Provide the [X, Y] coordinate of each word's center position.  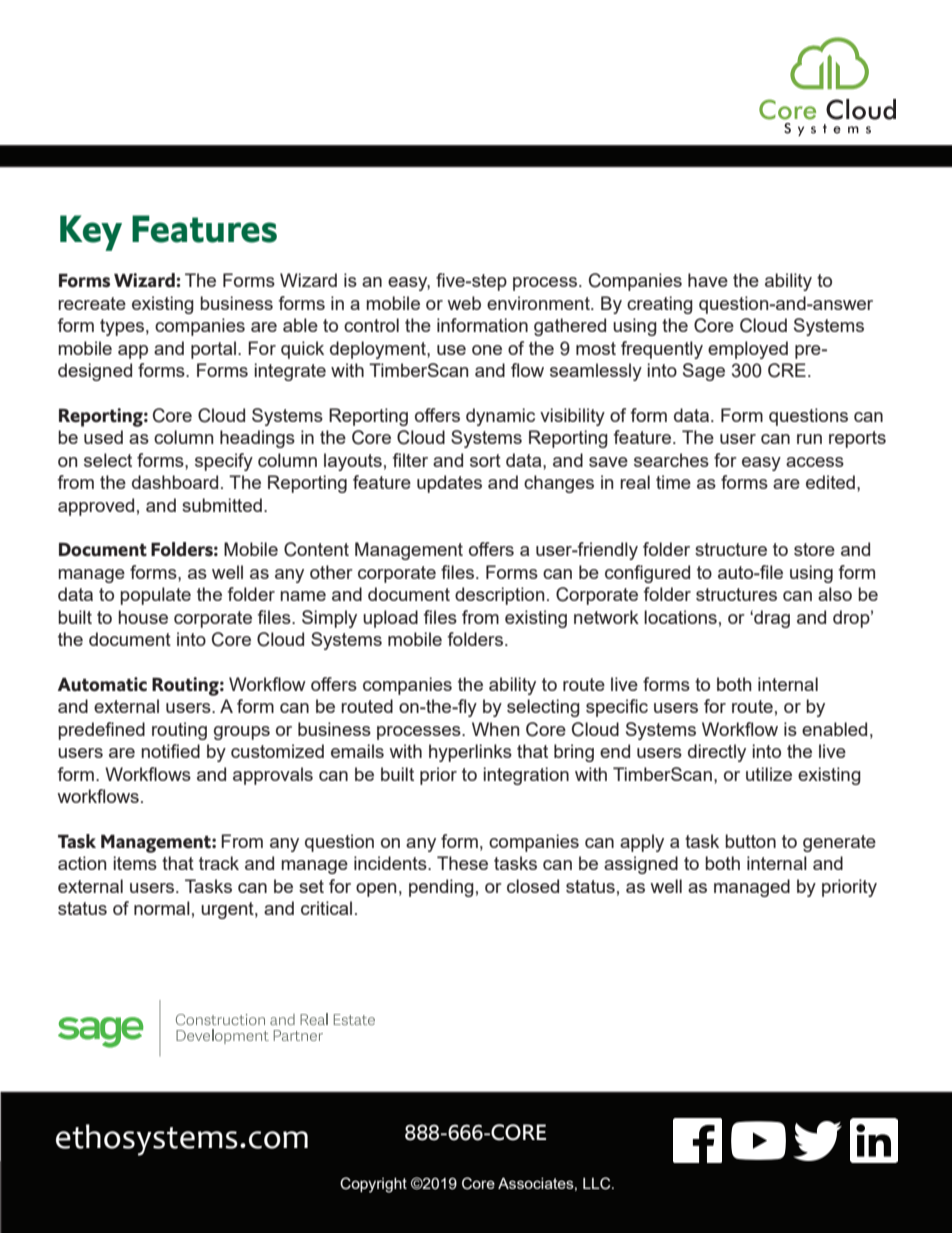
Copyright [373, 1185]
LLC [598, 1183]
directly [717, 753]
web [464, 303]
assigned [641, 865]
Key [91, 233]
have [708, 280]
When [495, 729]
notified [170, 751]
